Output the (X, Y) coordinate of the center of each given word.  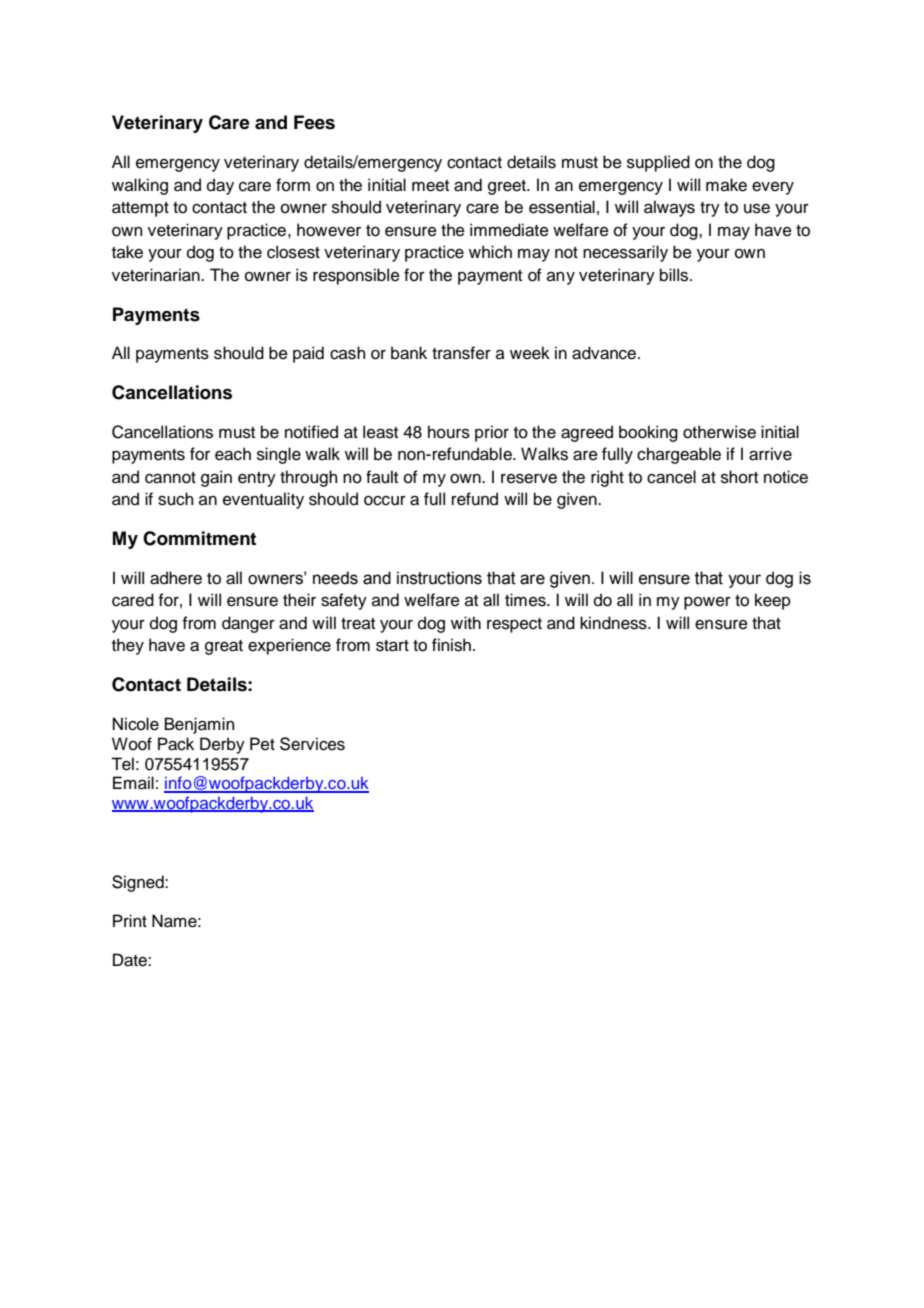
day (220, 186)
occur (385, 501)
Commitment (199, 538)
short (739, 477)
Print (130, 920)
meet (430, 186)
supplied (658, 163)
